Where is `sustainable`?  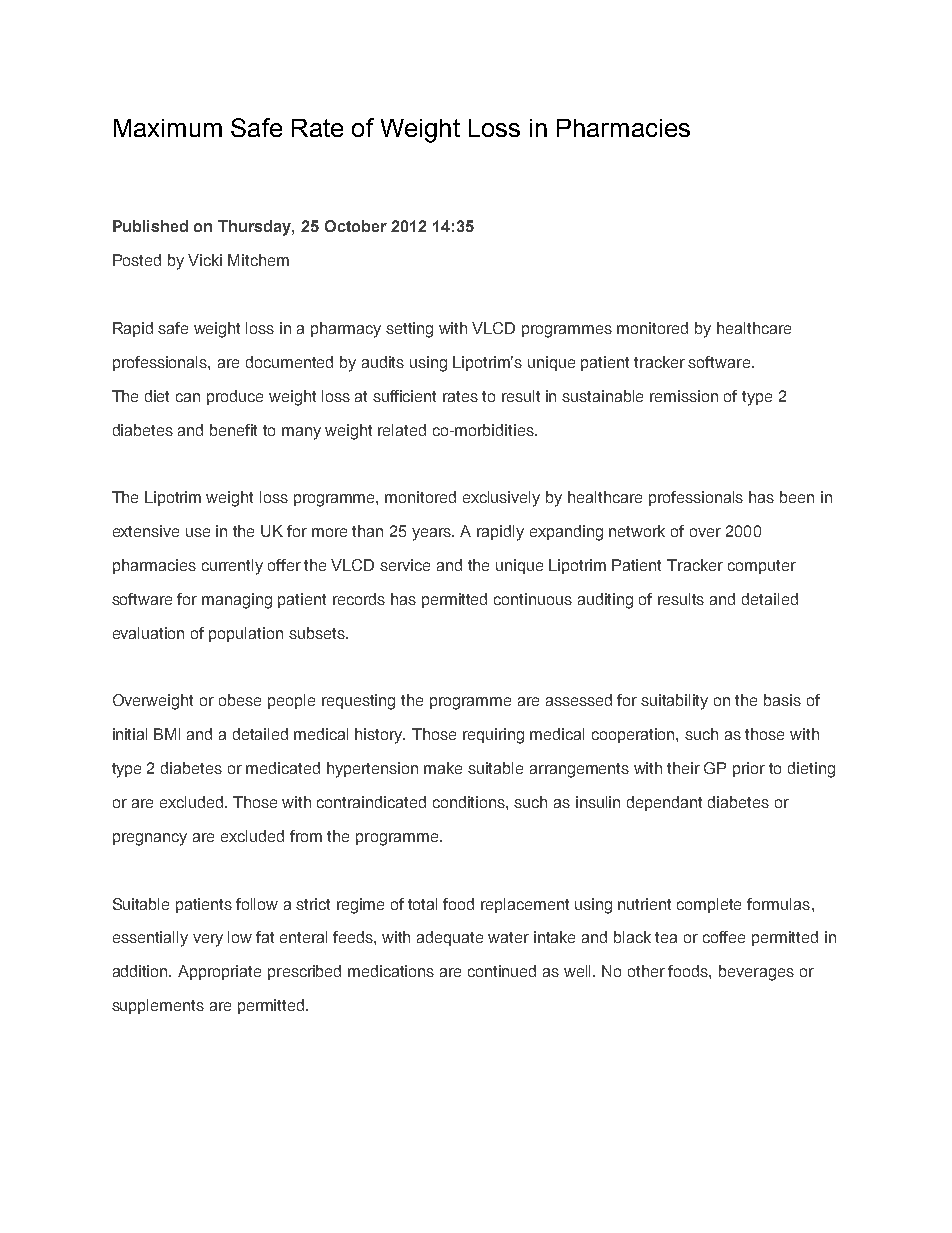 sustainable is located at coordinates (602, 396).
